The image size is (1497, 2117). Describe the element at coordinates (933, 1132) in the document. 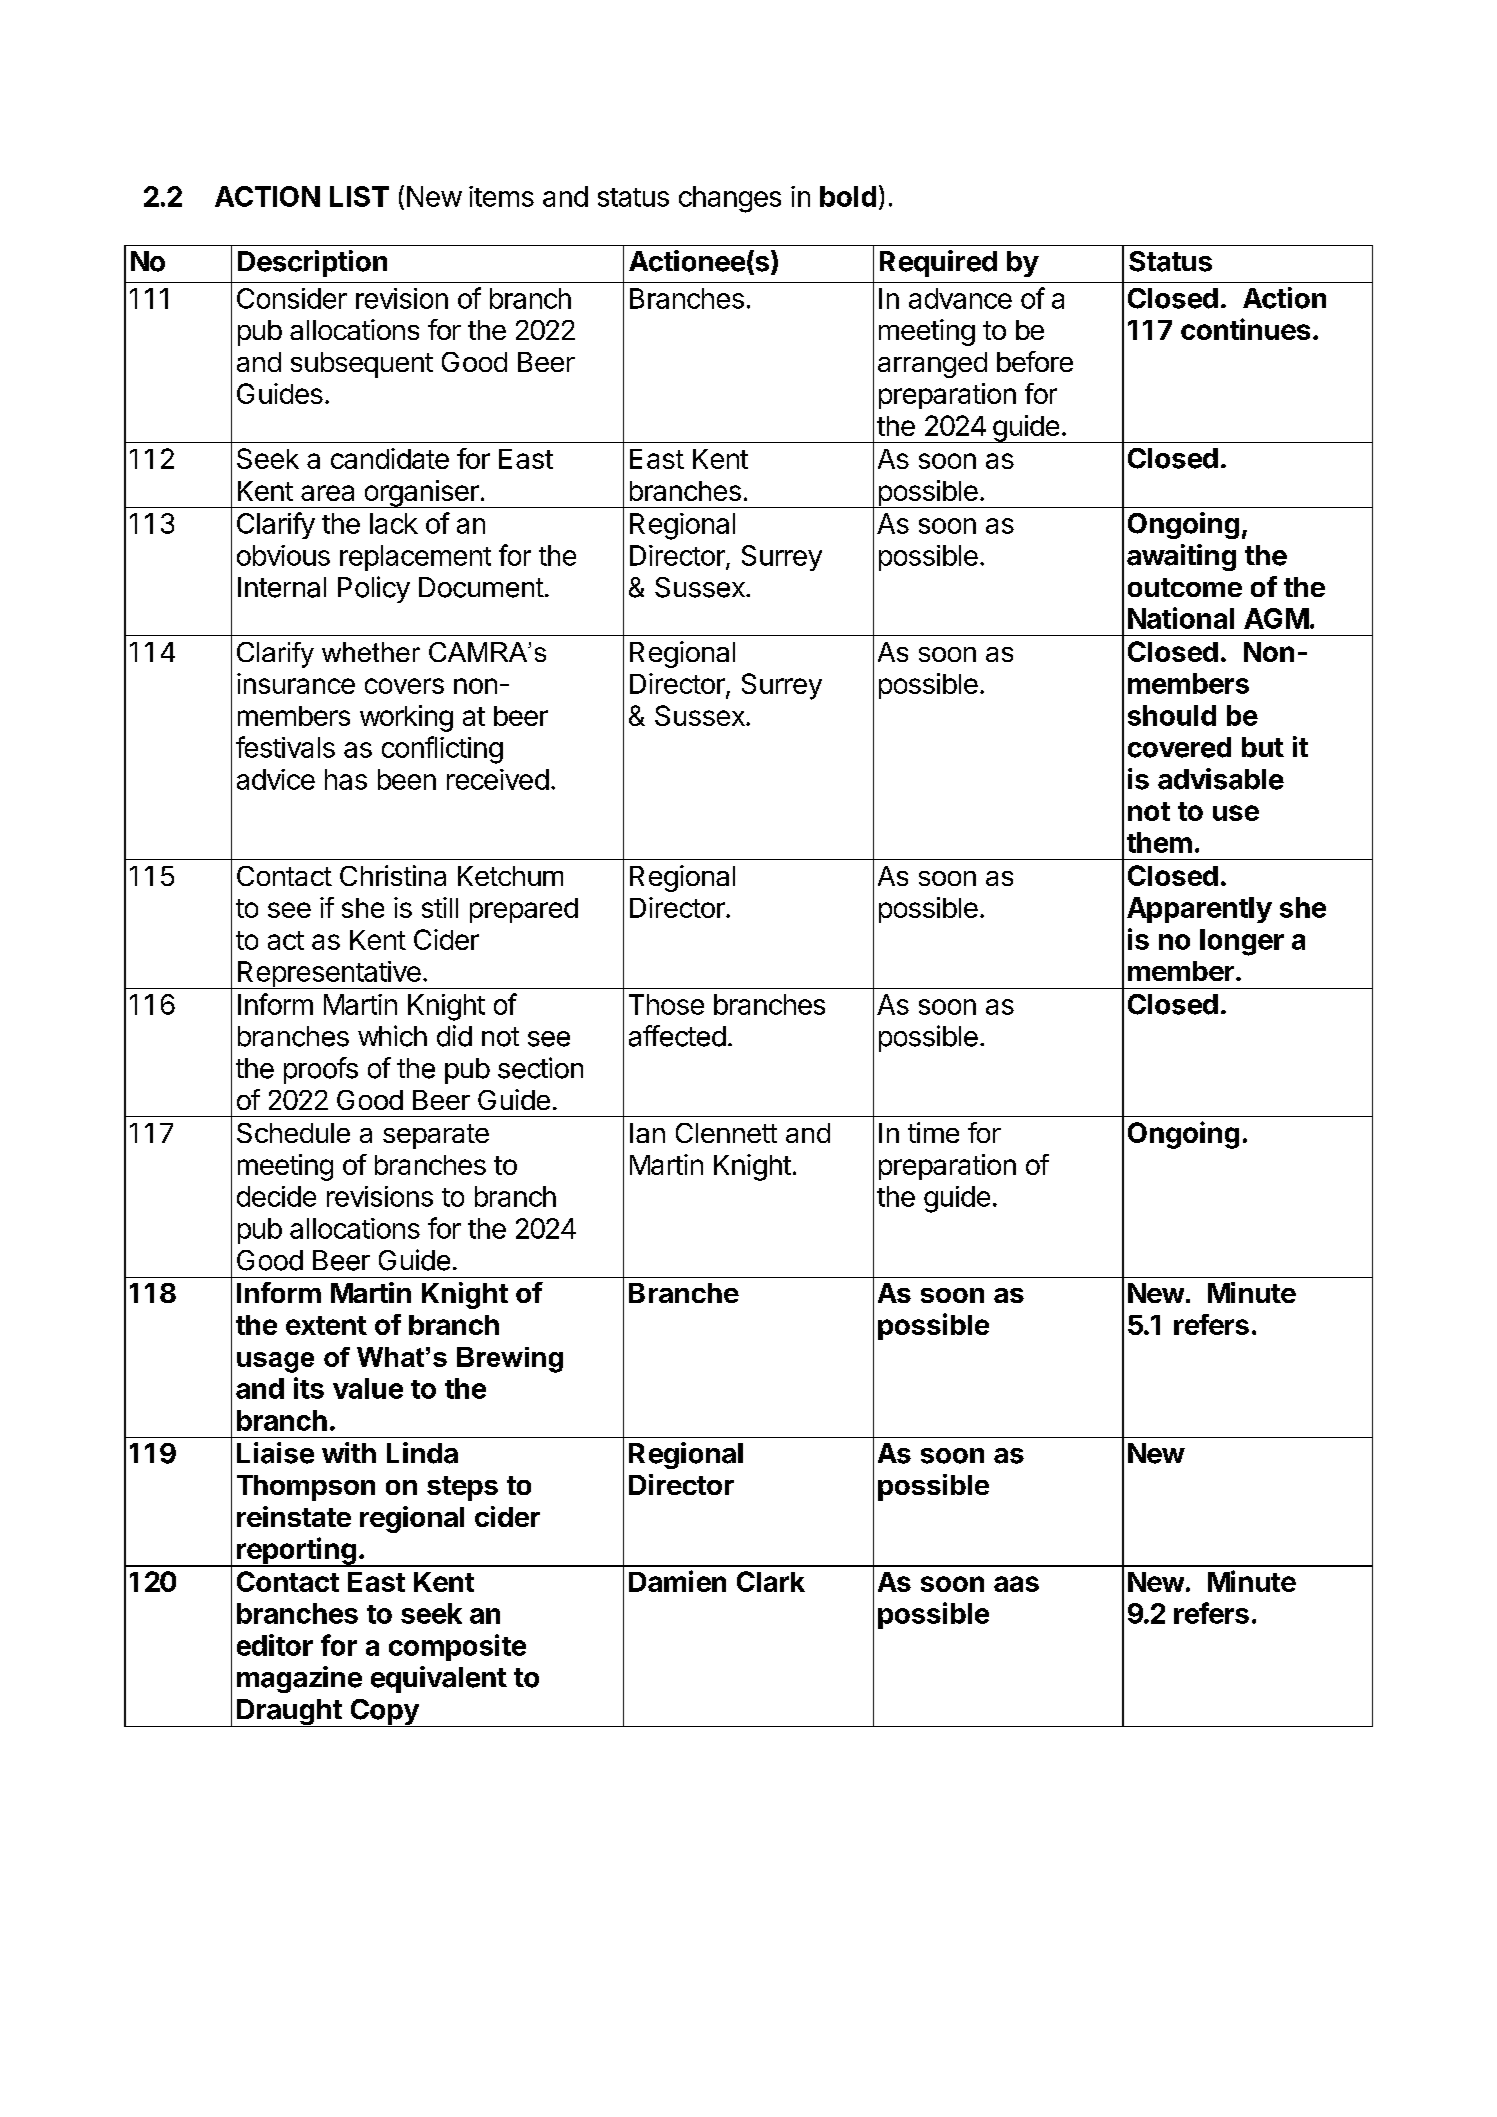

I see `time` at that location.
